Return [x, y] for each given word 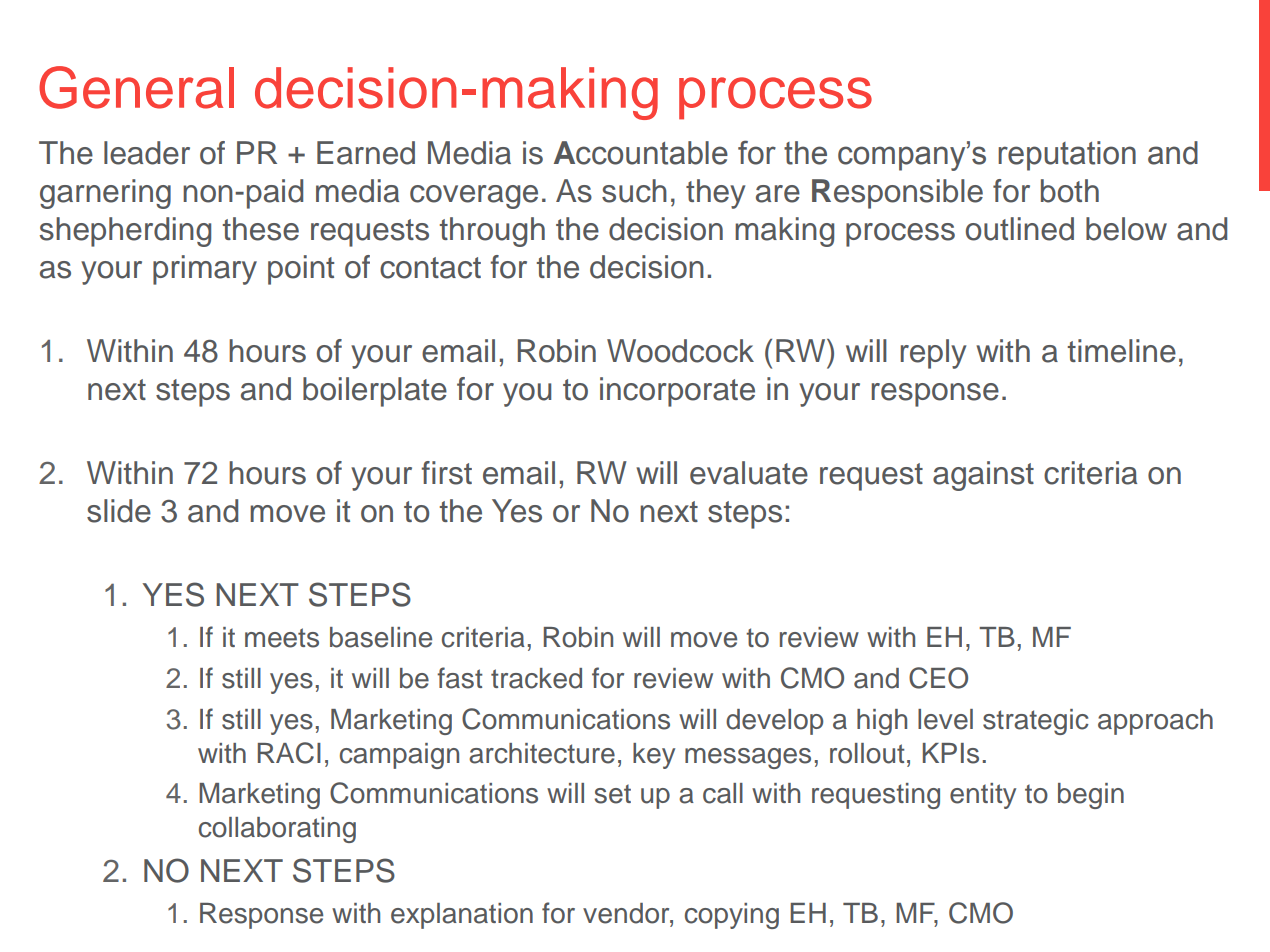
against [983, 476]
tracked [536, 678]
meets [282, 638]
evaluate [749, 473]
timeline [1121, 351]
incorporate [677, 392]
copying [732, 916]
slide [119, 511]
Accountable [641, 153]
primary [205, 270]
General [136, 87]
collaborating [277, 830]
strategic [1036, 722]
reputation [1067, 156]
